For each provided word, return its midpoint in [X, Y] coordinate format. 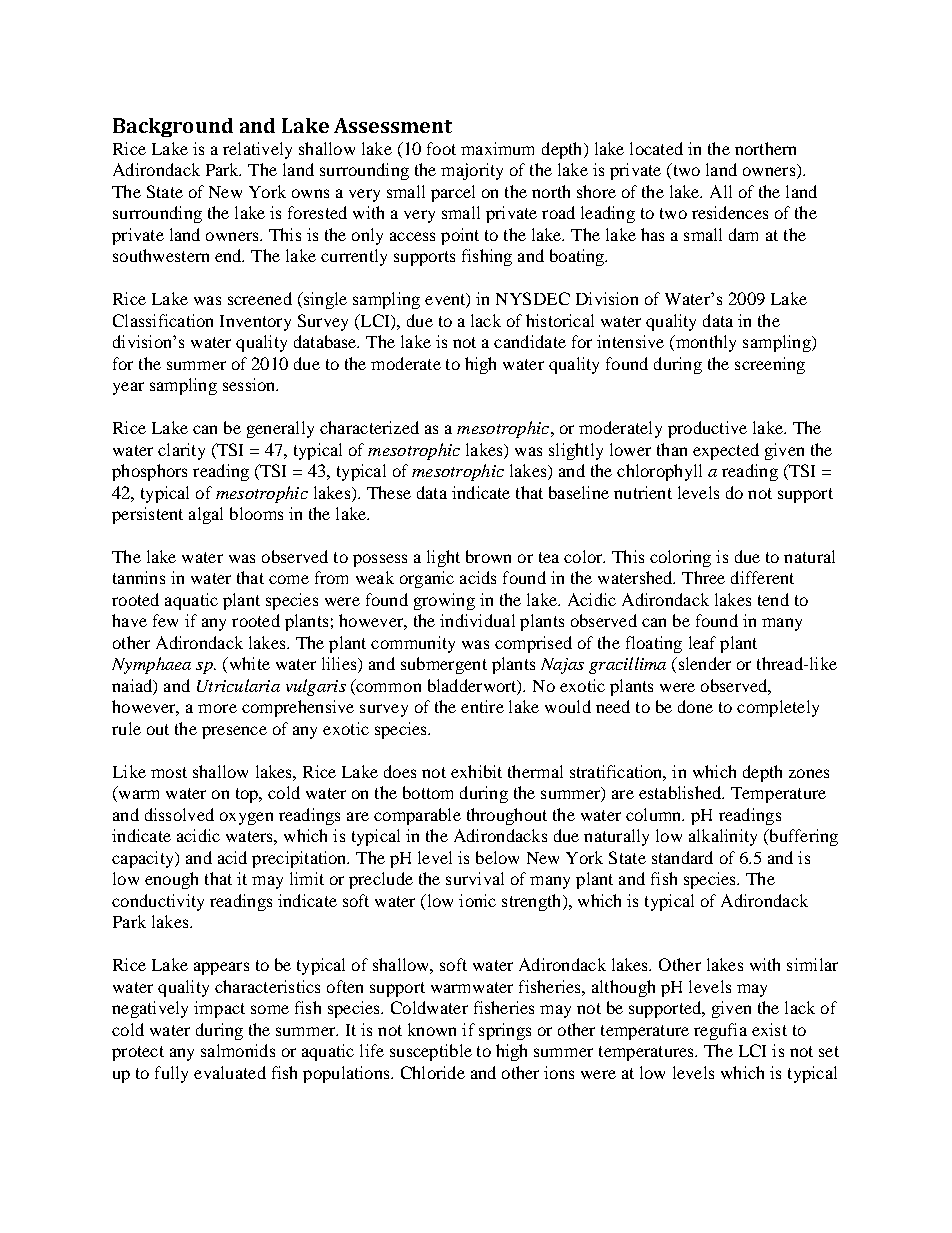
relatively [257, 150]
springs [505, 1031]
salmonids [238, 1050]
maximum [497, 148]
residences [730, 212]
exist [769, 1029]
